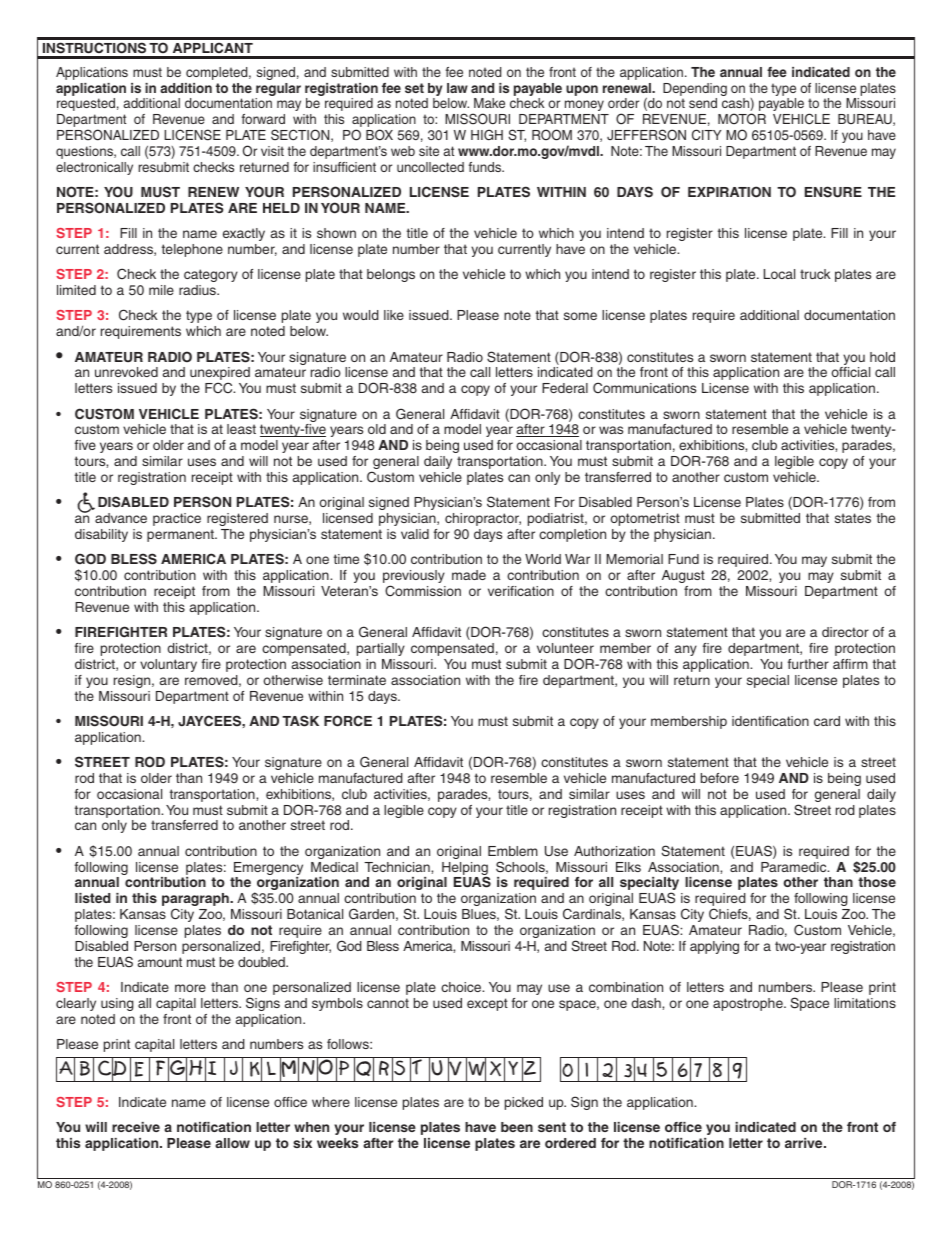 Image resolution: width=952 pixels, height=1233 pixels. What do you see at coordinates (168, 665) in the screenshot?
I see `voluntary` at bounding box center [168, 665].
